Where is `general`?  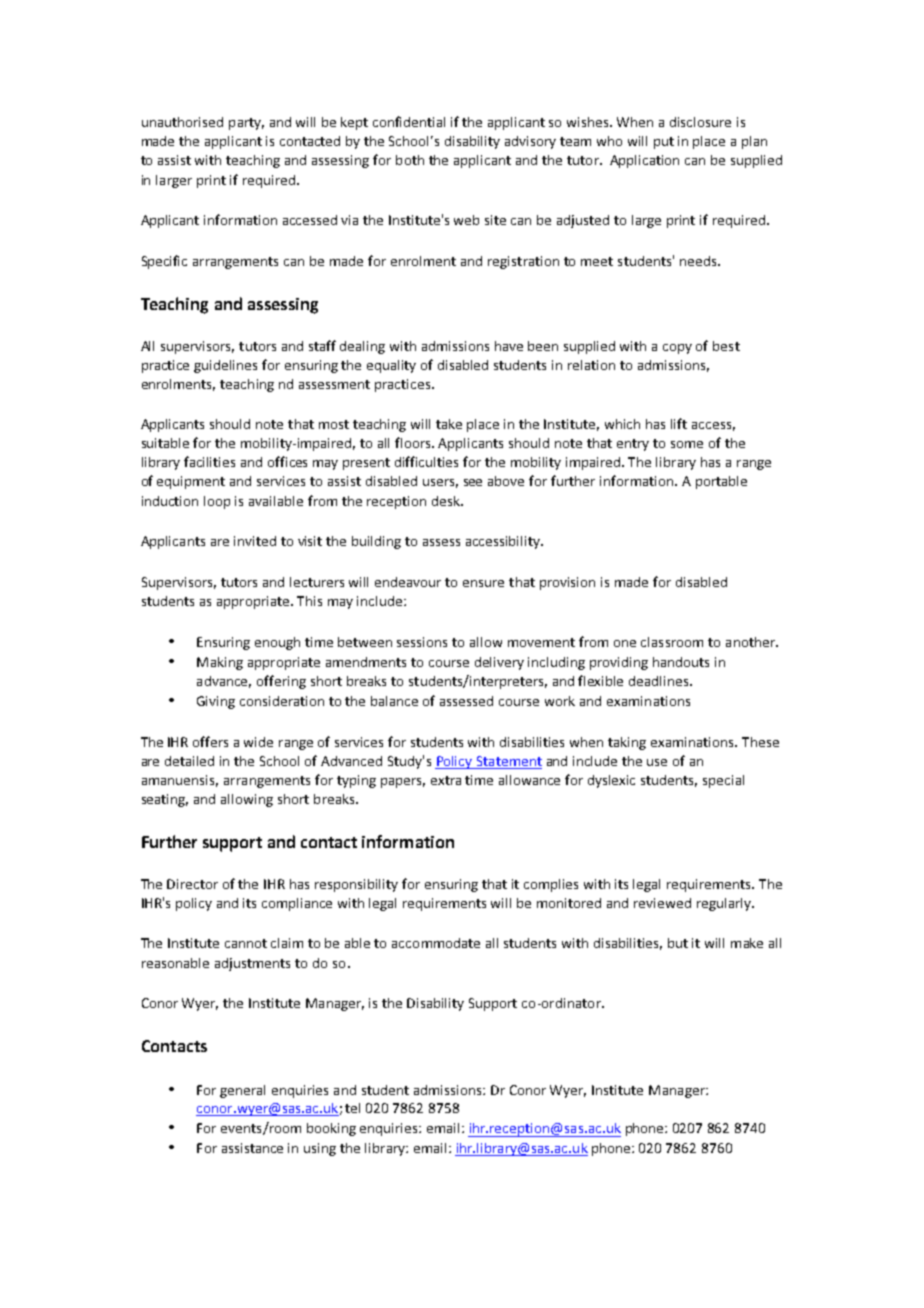
general is located at coordinates (242, 1091).
